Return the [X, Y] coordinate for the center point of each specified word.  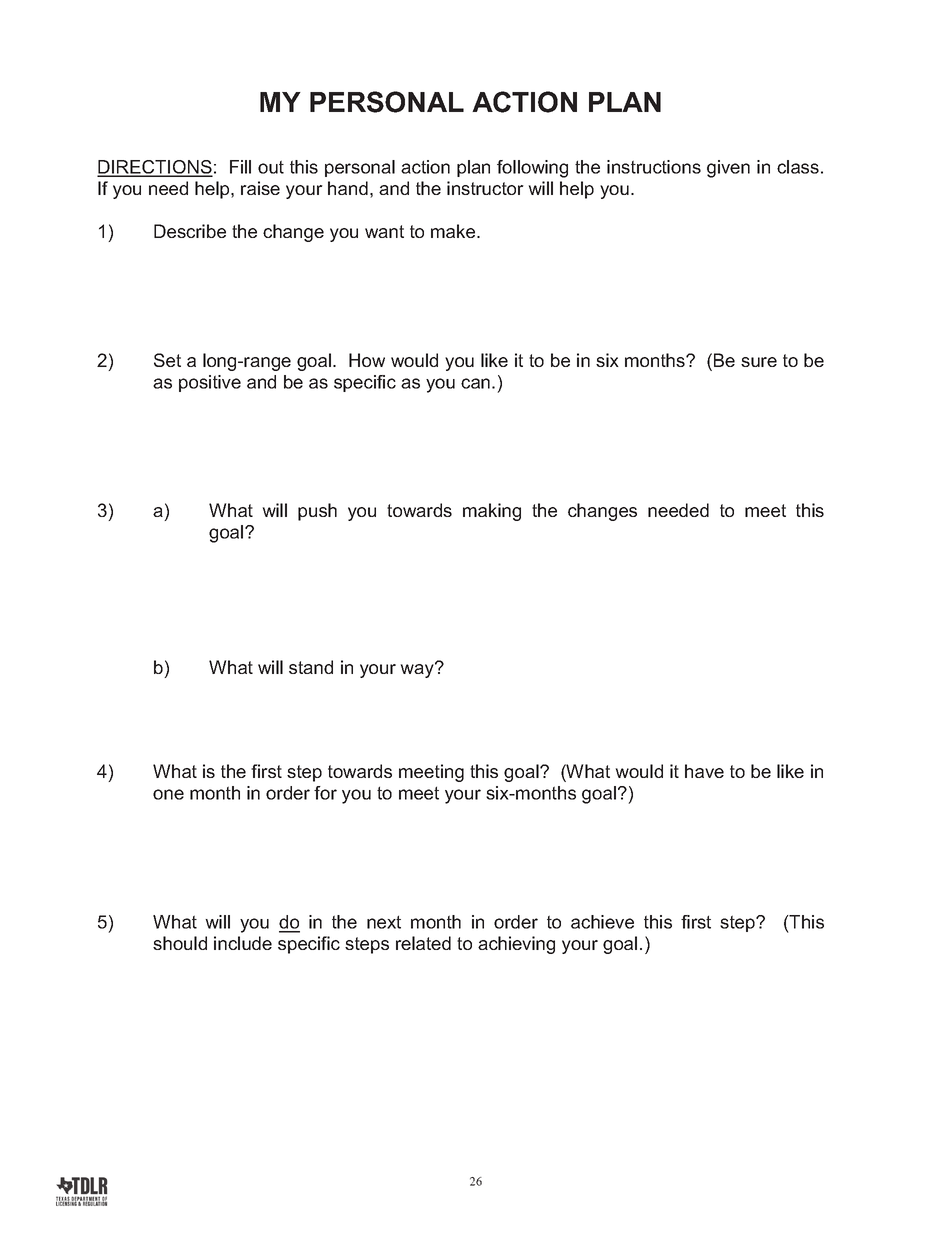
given [728, 169]
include [243, 943]
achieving [516, 945]
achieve [602, 922]
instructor [485, 188]
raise [260, 188]
